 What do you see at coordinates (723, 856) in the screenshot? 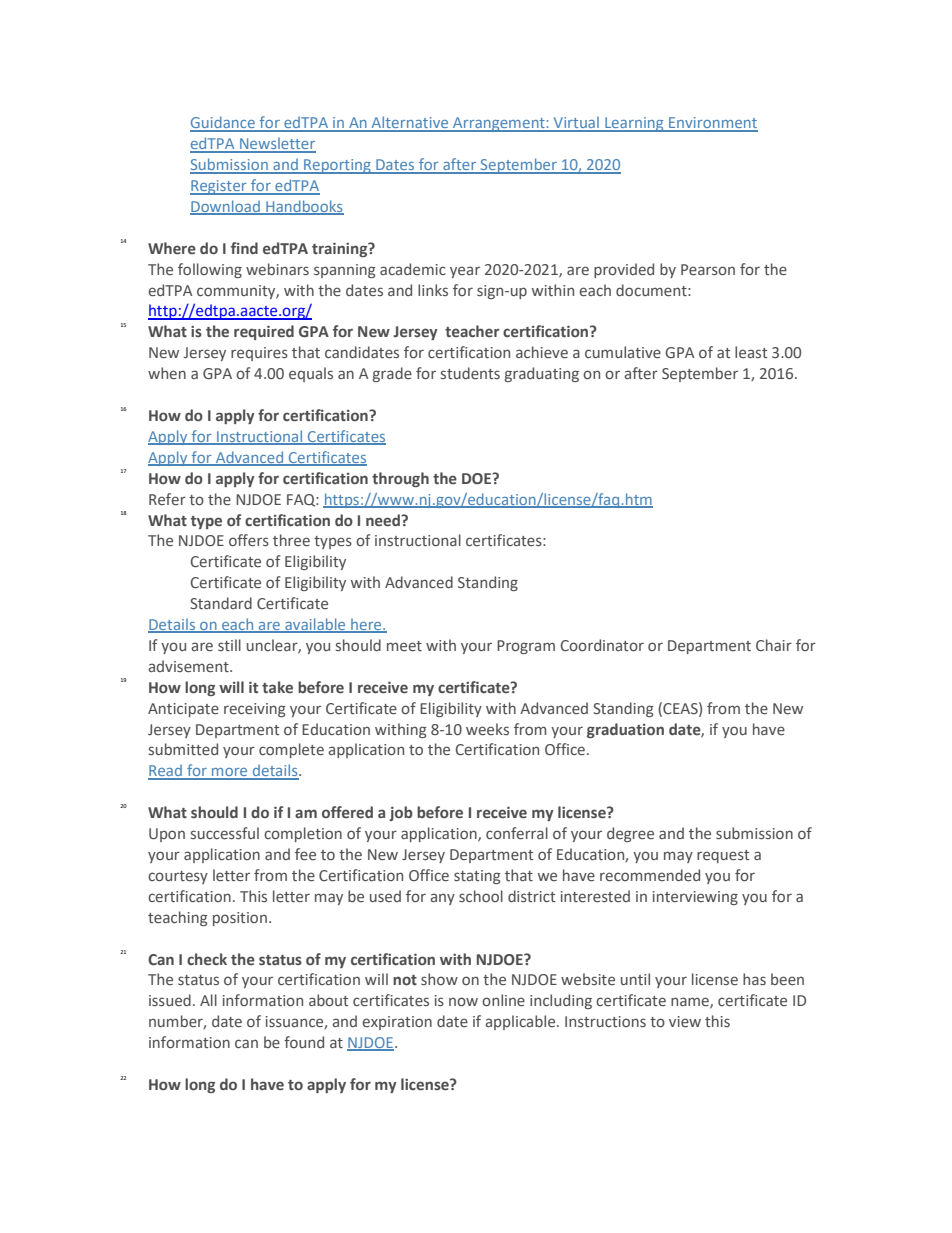
I see `request` at bounding box center [723, 856].
